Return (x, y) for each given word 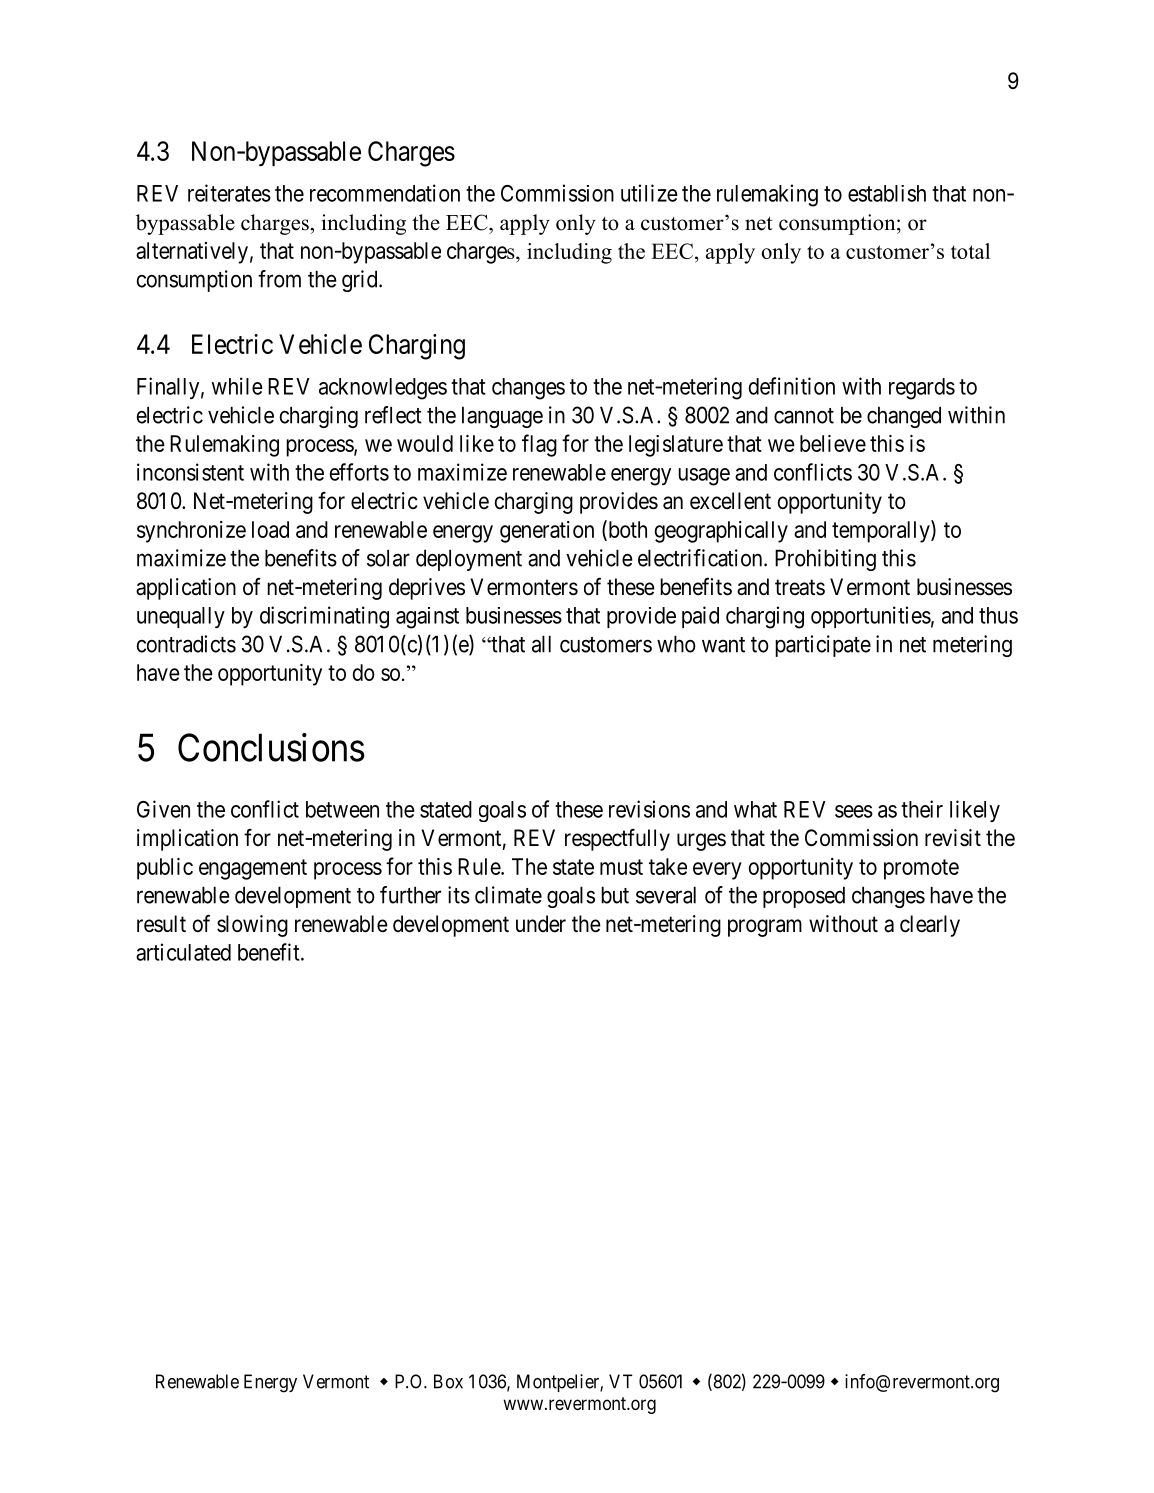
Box (448, 1381)
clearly (930, 926)
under (541, 924)
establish (887, 193)
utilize (649, 193)
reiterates (229, 193)
